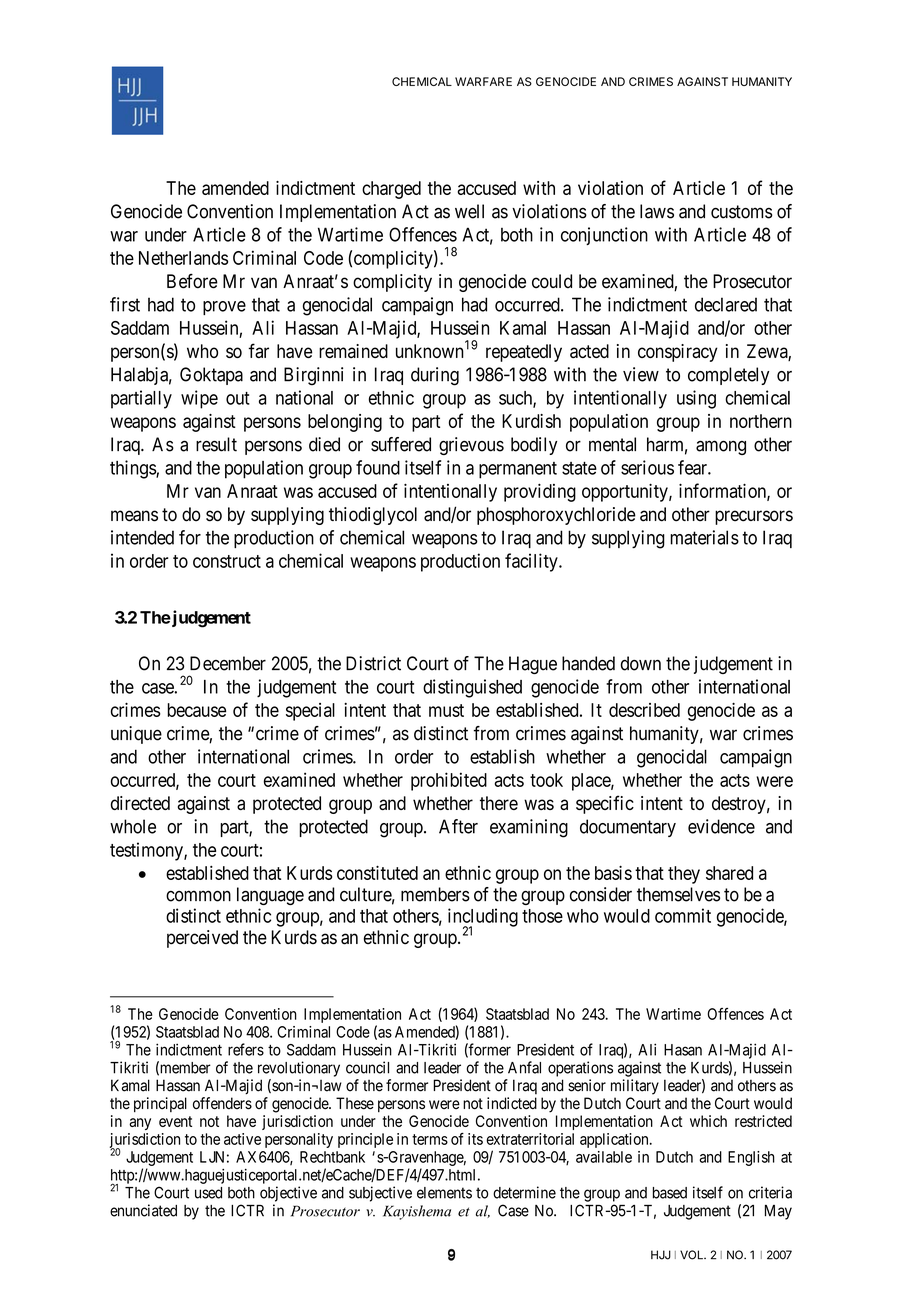 The height and width of the screenshot is (1308, 924). Describe the element at coordinates (228, 663) in the screenshot. I see `December` at that location.
